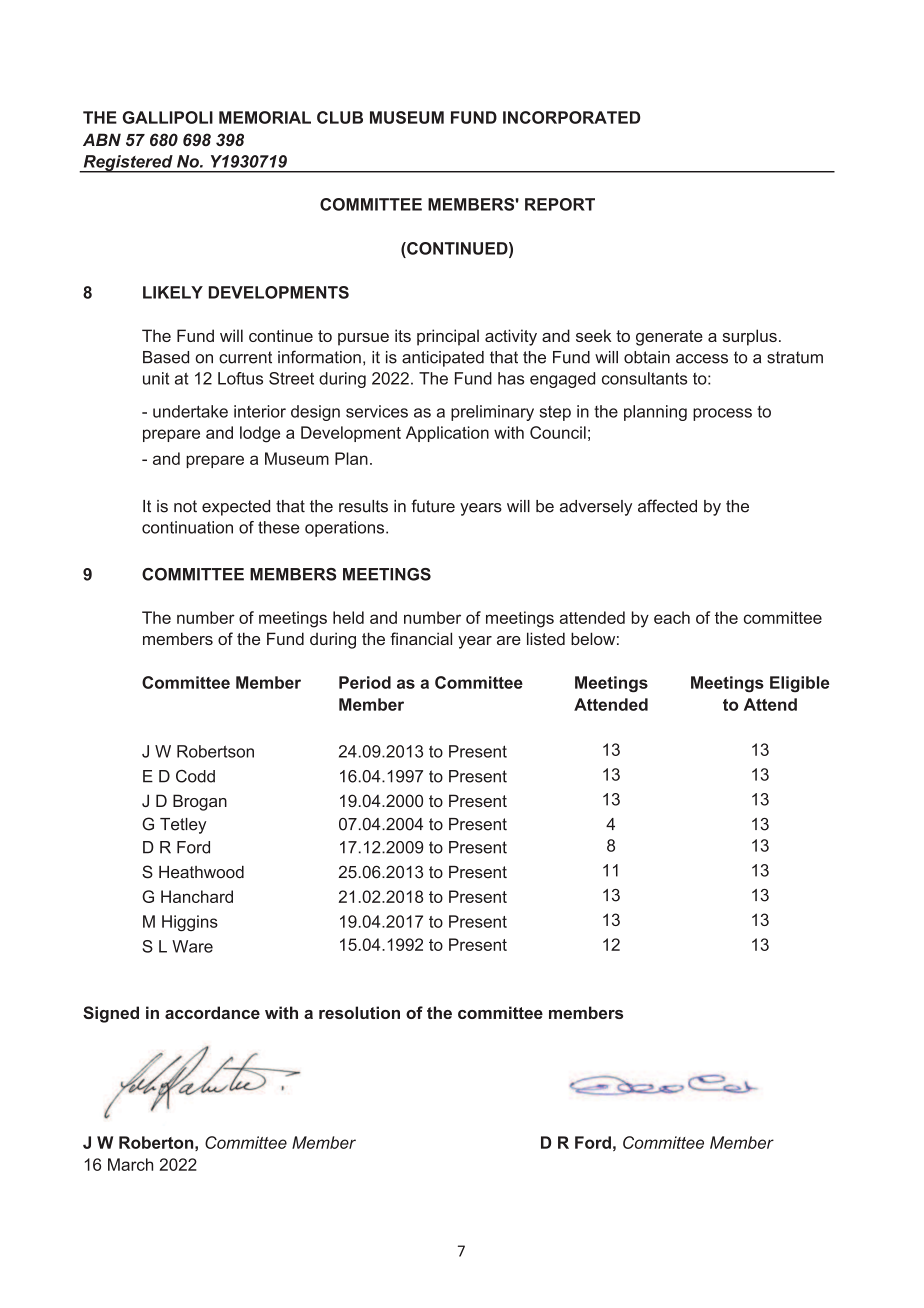  What do you see at coordinates (128, 164) in the page?
I see `Registered` at bounding box center [128, 164].
